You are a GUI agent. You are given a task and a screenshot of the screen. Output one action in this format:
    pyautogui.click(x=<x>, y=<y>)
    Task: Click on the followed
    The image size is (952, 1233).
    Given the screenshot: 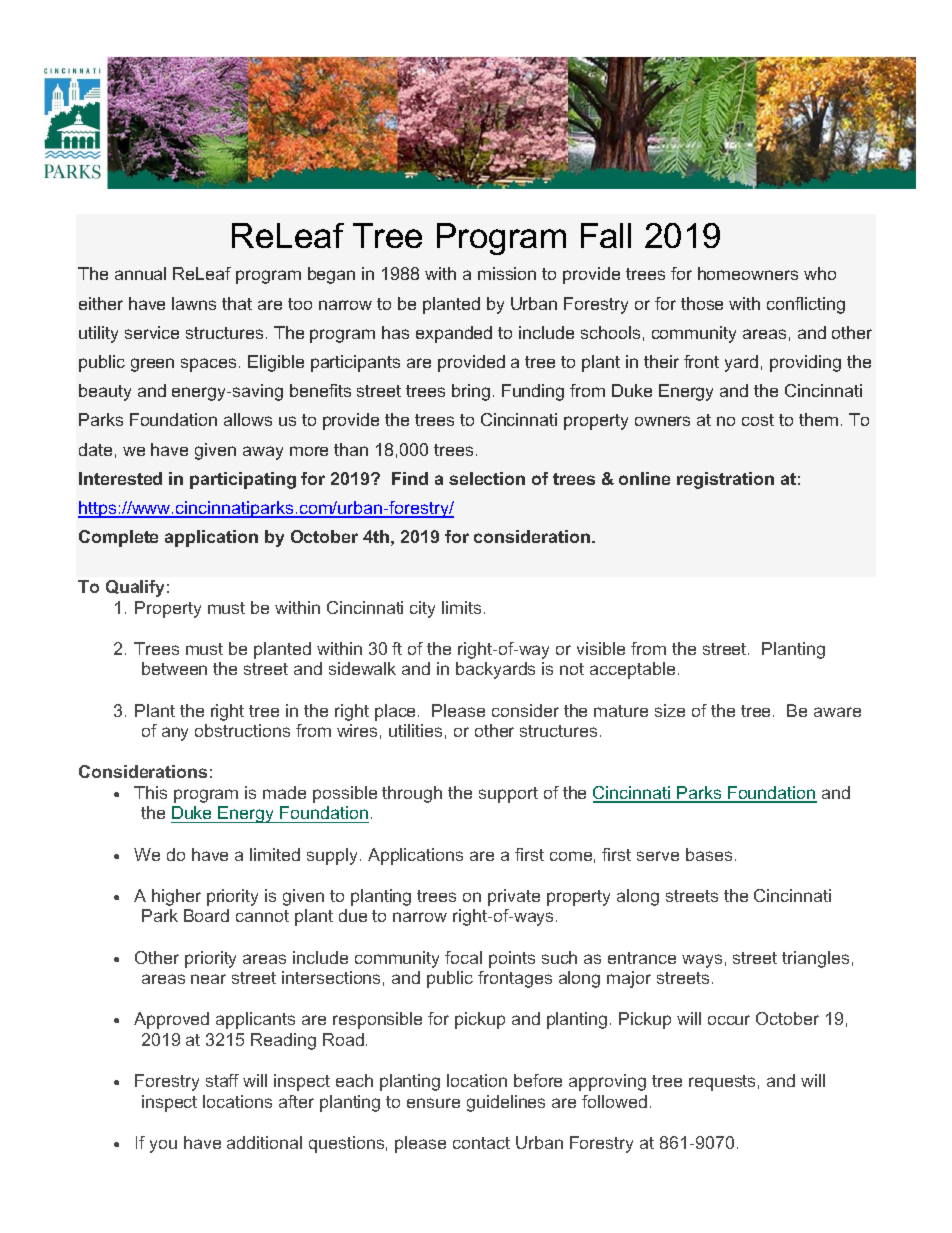 What is the action you would take?
    pyautogui.click(x=614, y=1101)
